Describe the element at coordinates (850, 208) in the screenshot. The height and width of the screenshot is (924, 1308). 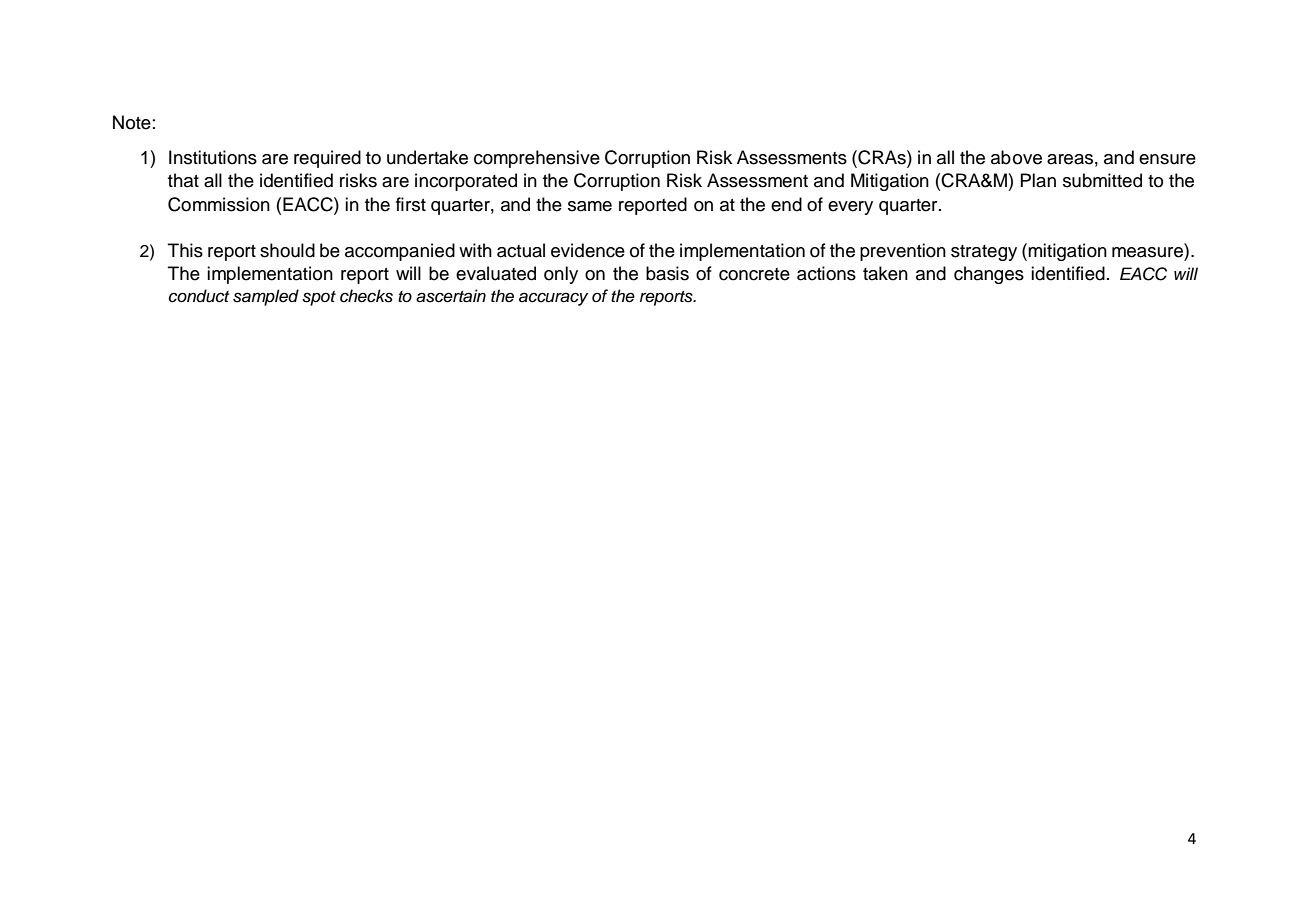
I see `every` at that location.
